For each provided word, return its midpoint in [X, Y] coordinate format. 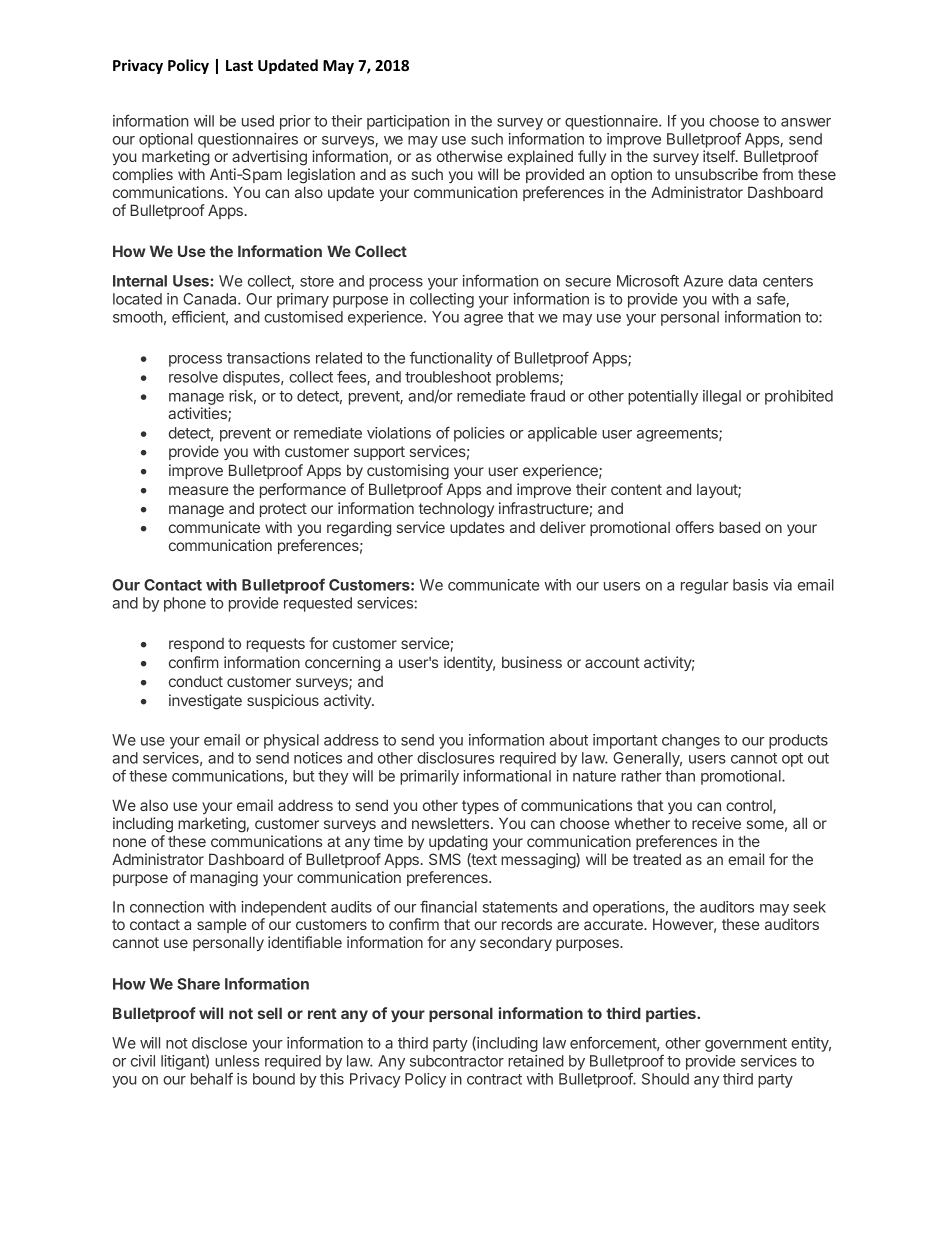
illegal [722, 397]
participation [408, 122]
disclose [219, 1043]
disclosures [455, 758]
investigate [205, 702]
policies [479, 434]
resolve [193, 377]
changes [691, 741]
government [746, 1045]
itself [720, 156]
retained [536, 1061]
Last [239, 65]
